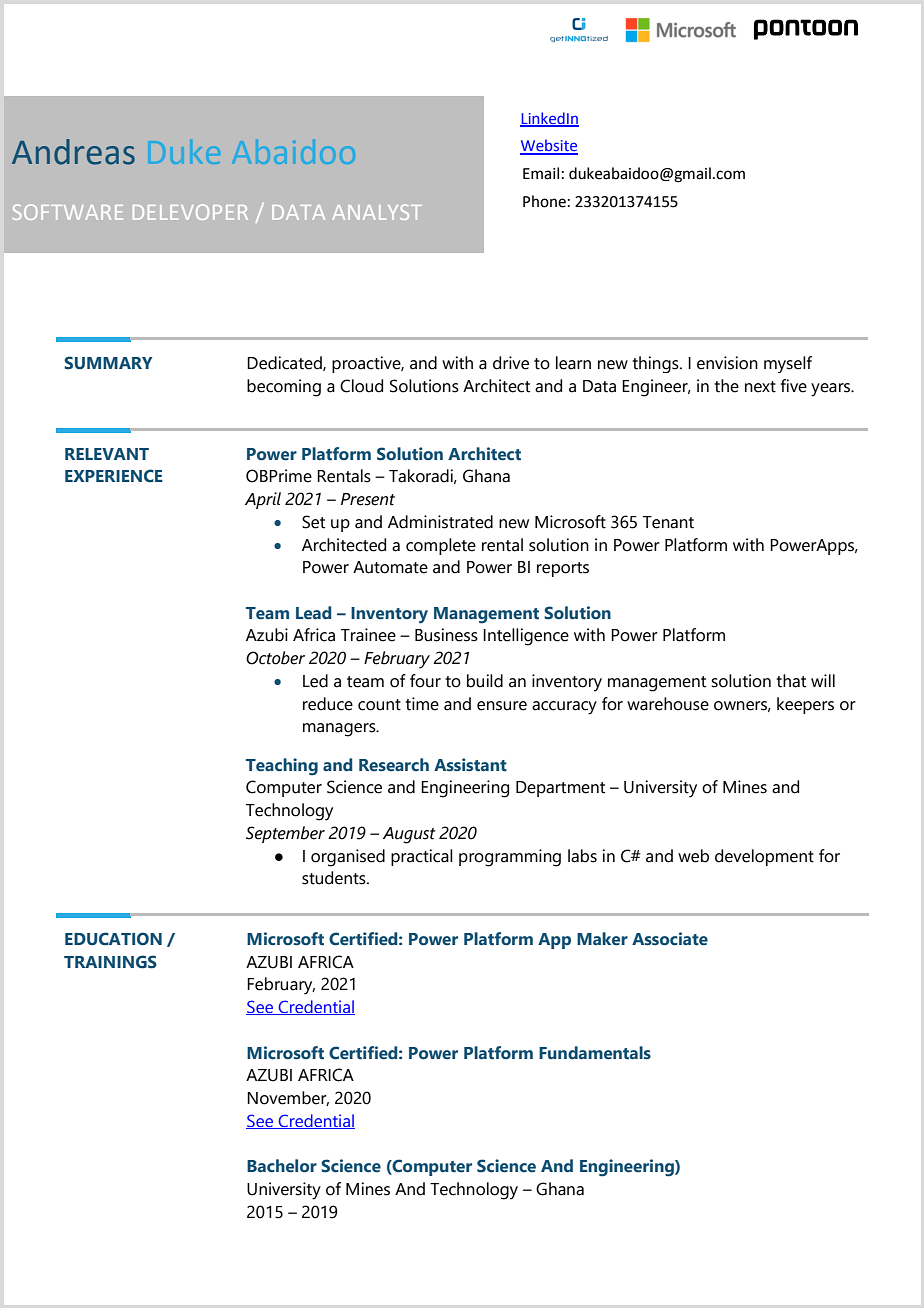 The image size is (924, 1308). Describe the element at coordinates (409, 835) in the image. I see `August` at that location.
